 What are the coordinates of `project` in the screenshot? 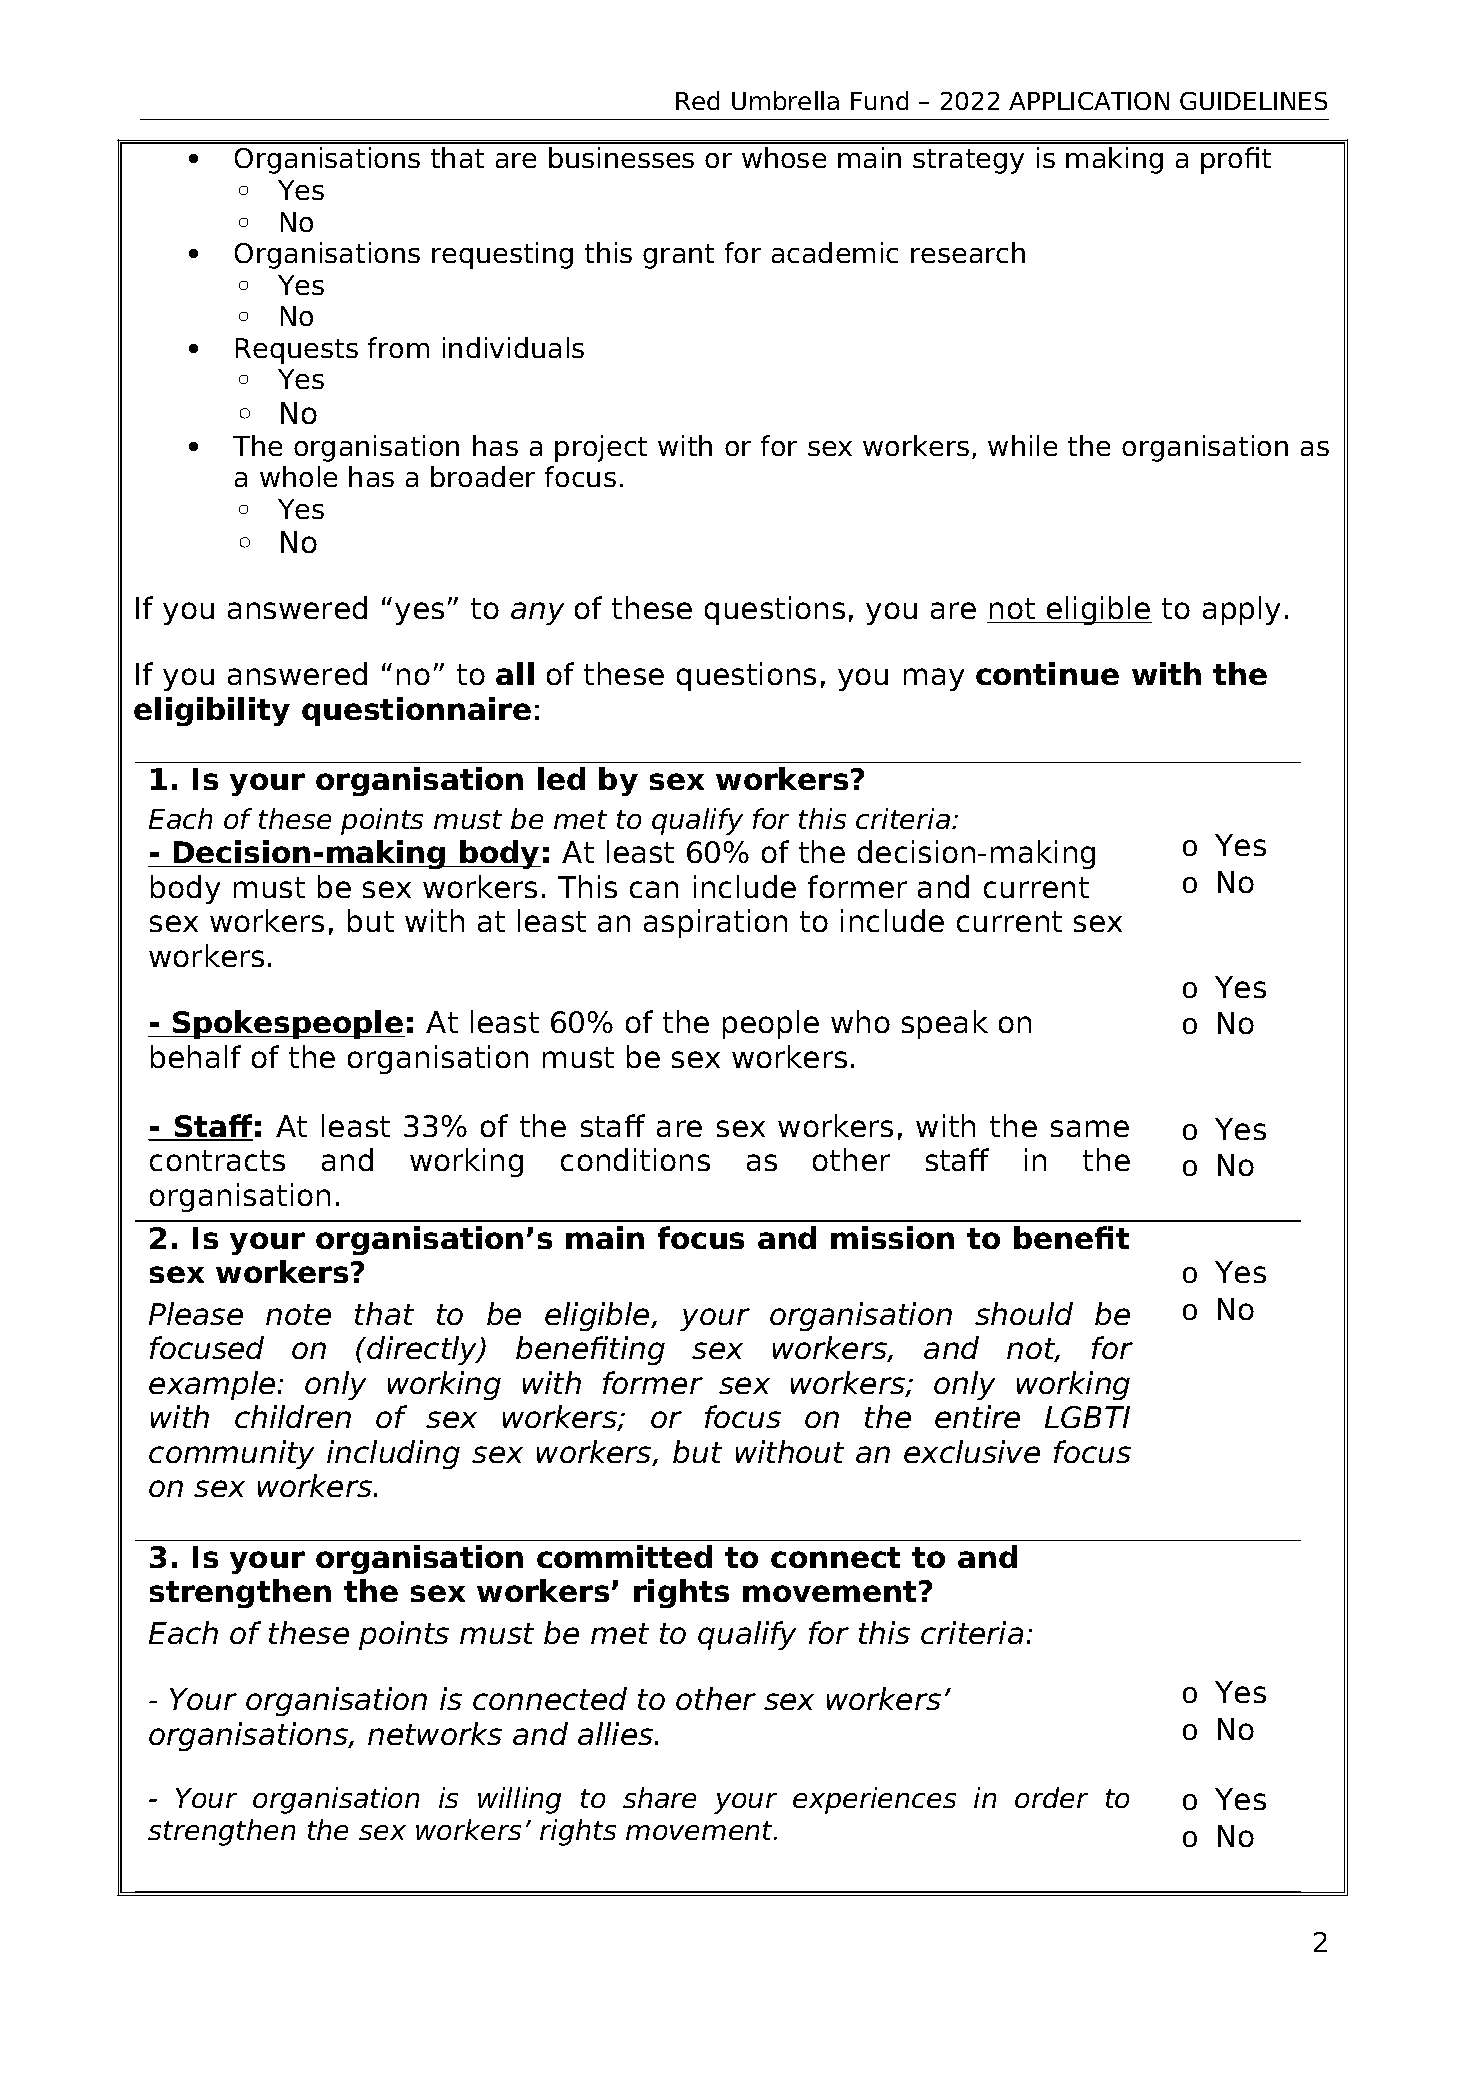 It's located at (601, 448).
